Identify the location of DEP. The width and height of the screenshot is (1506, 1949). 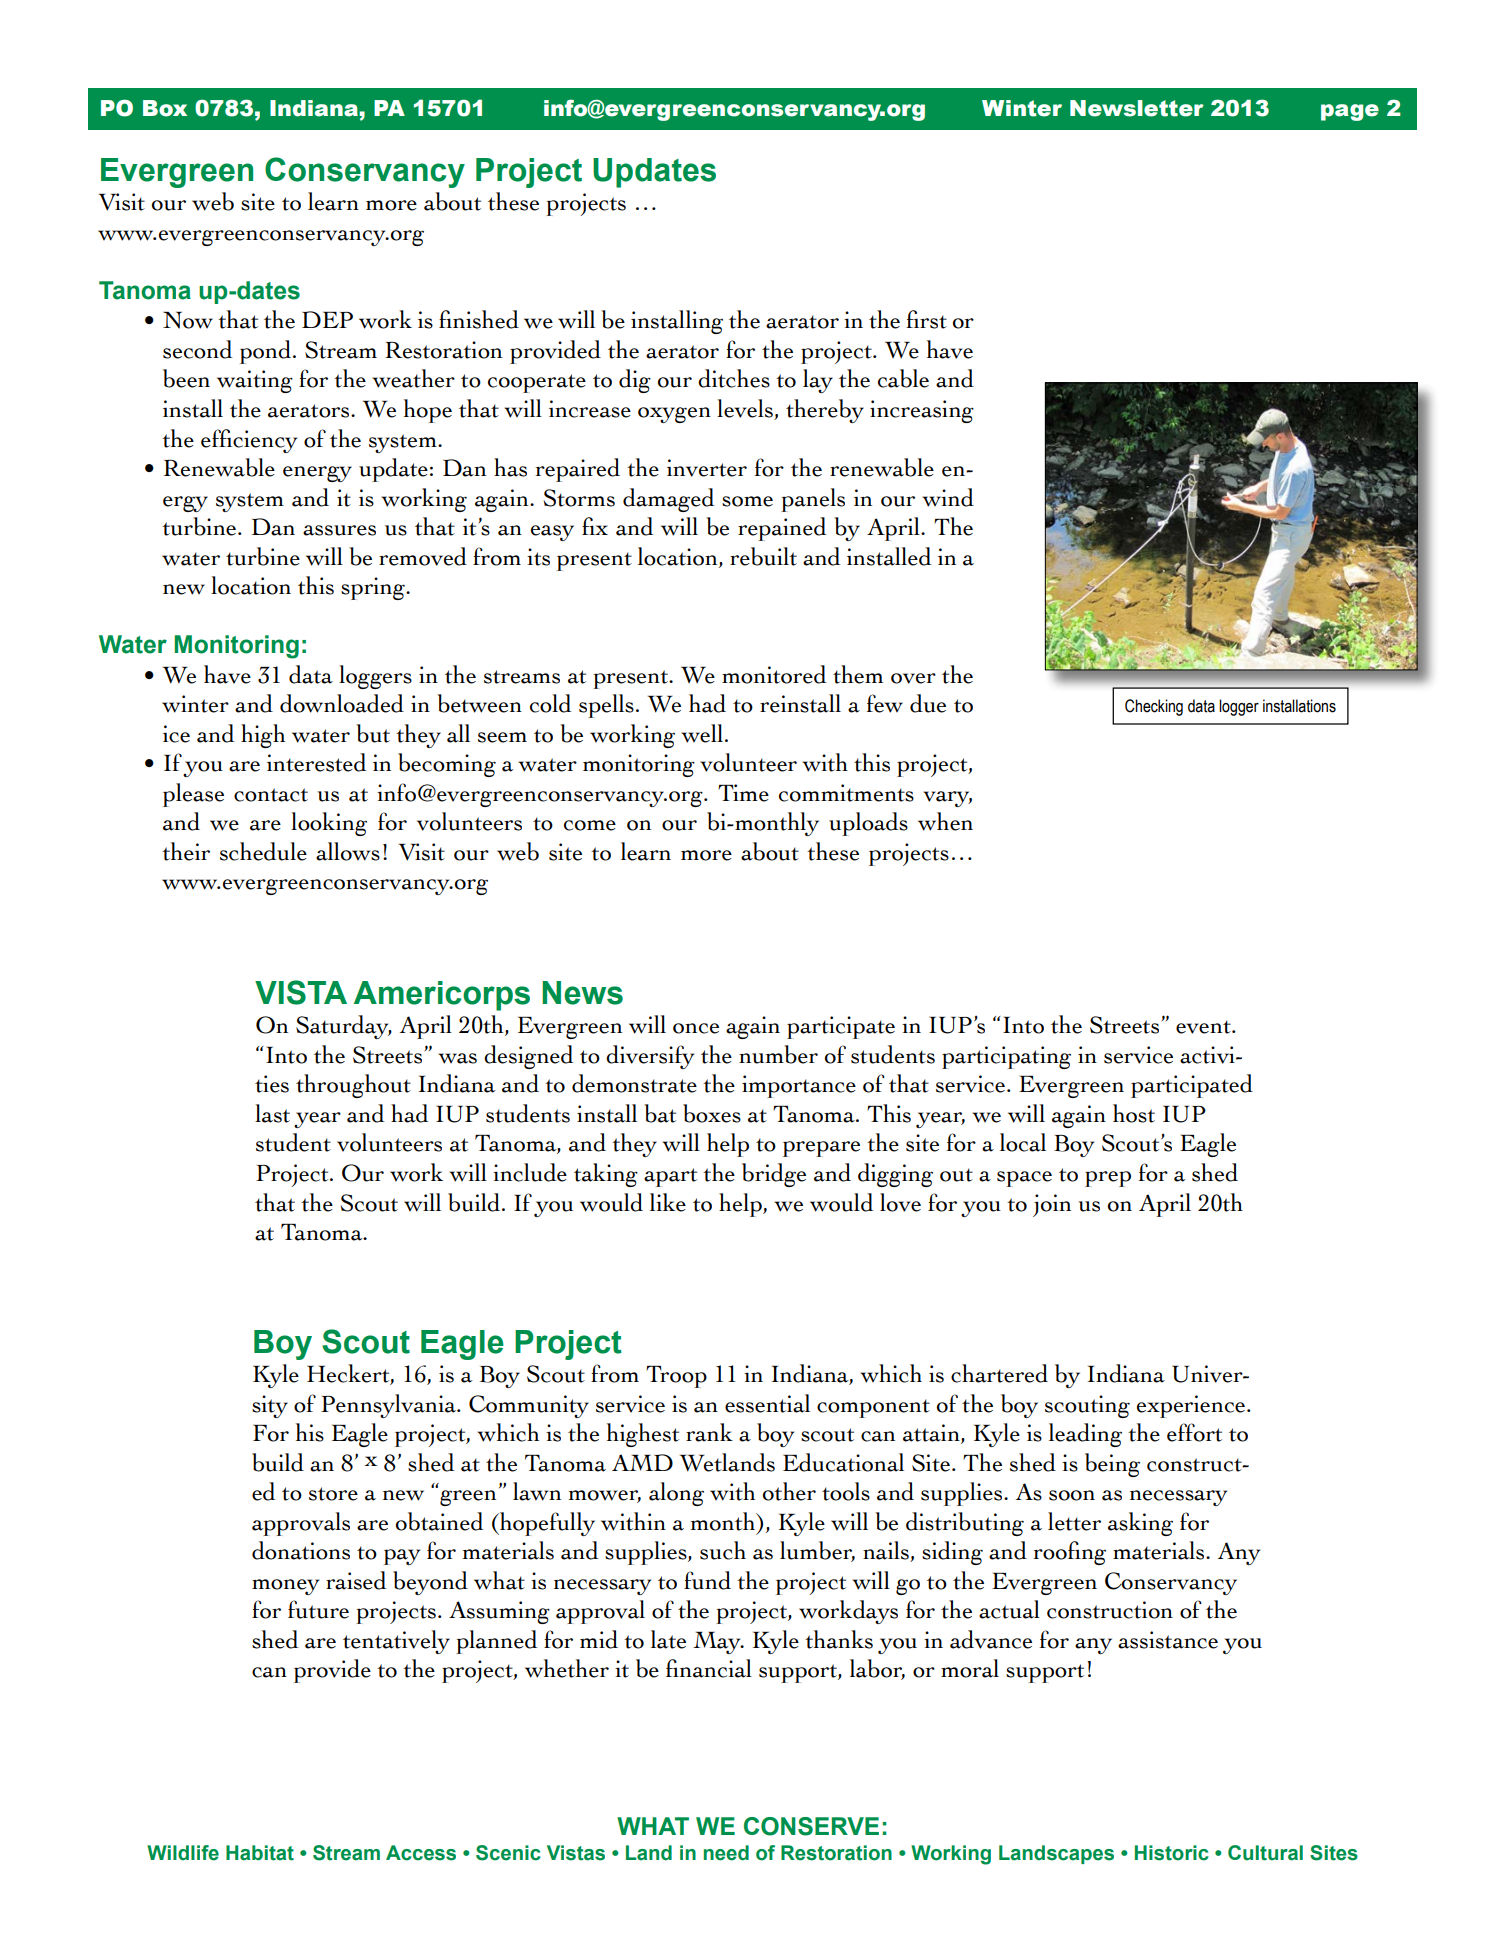
(327, 319).
